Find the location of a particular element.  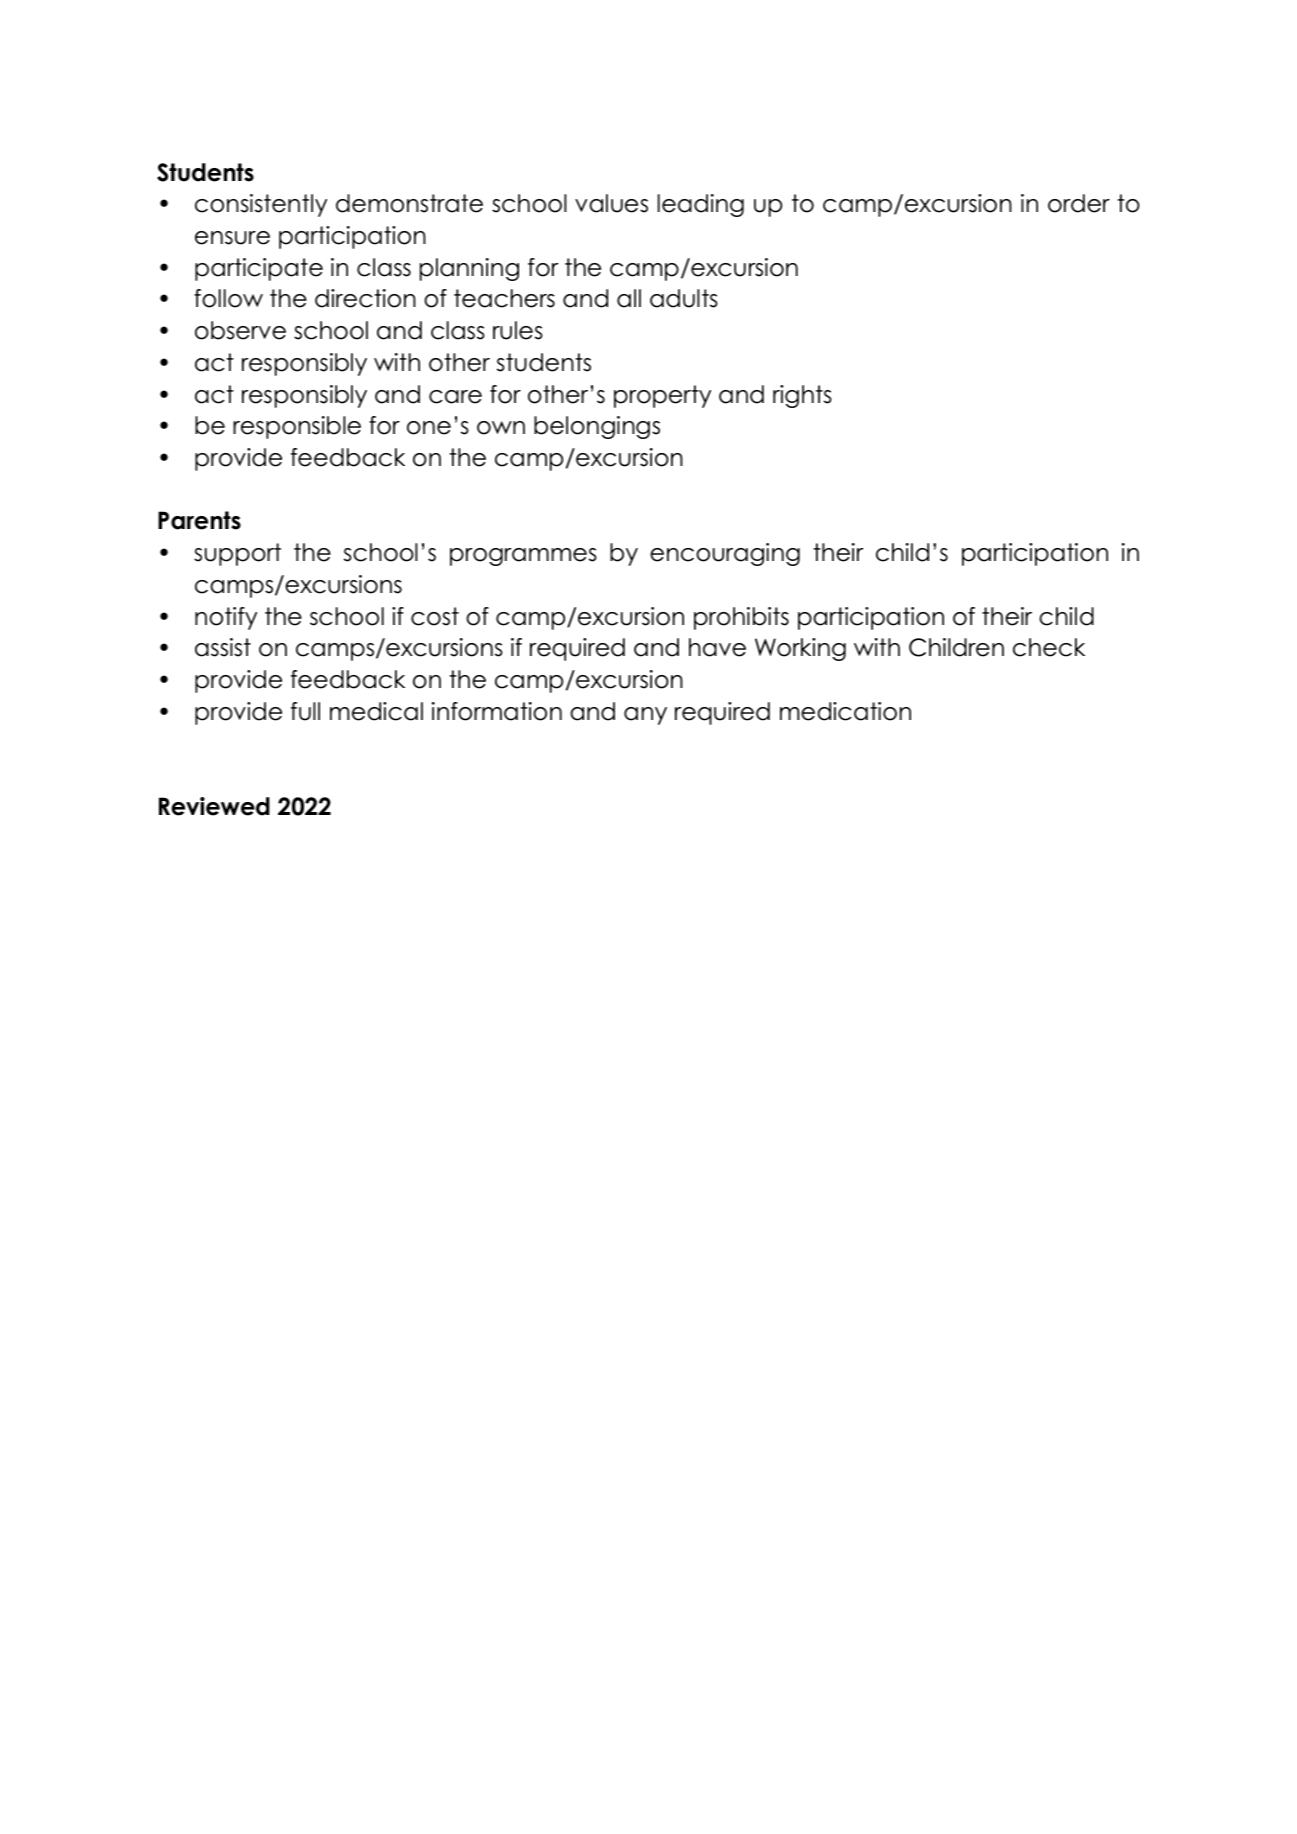

any is located at coordinates (645, 716).
